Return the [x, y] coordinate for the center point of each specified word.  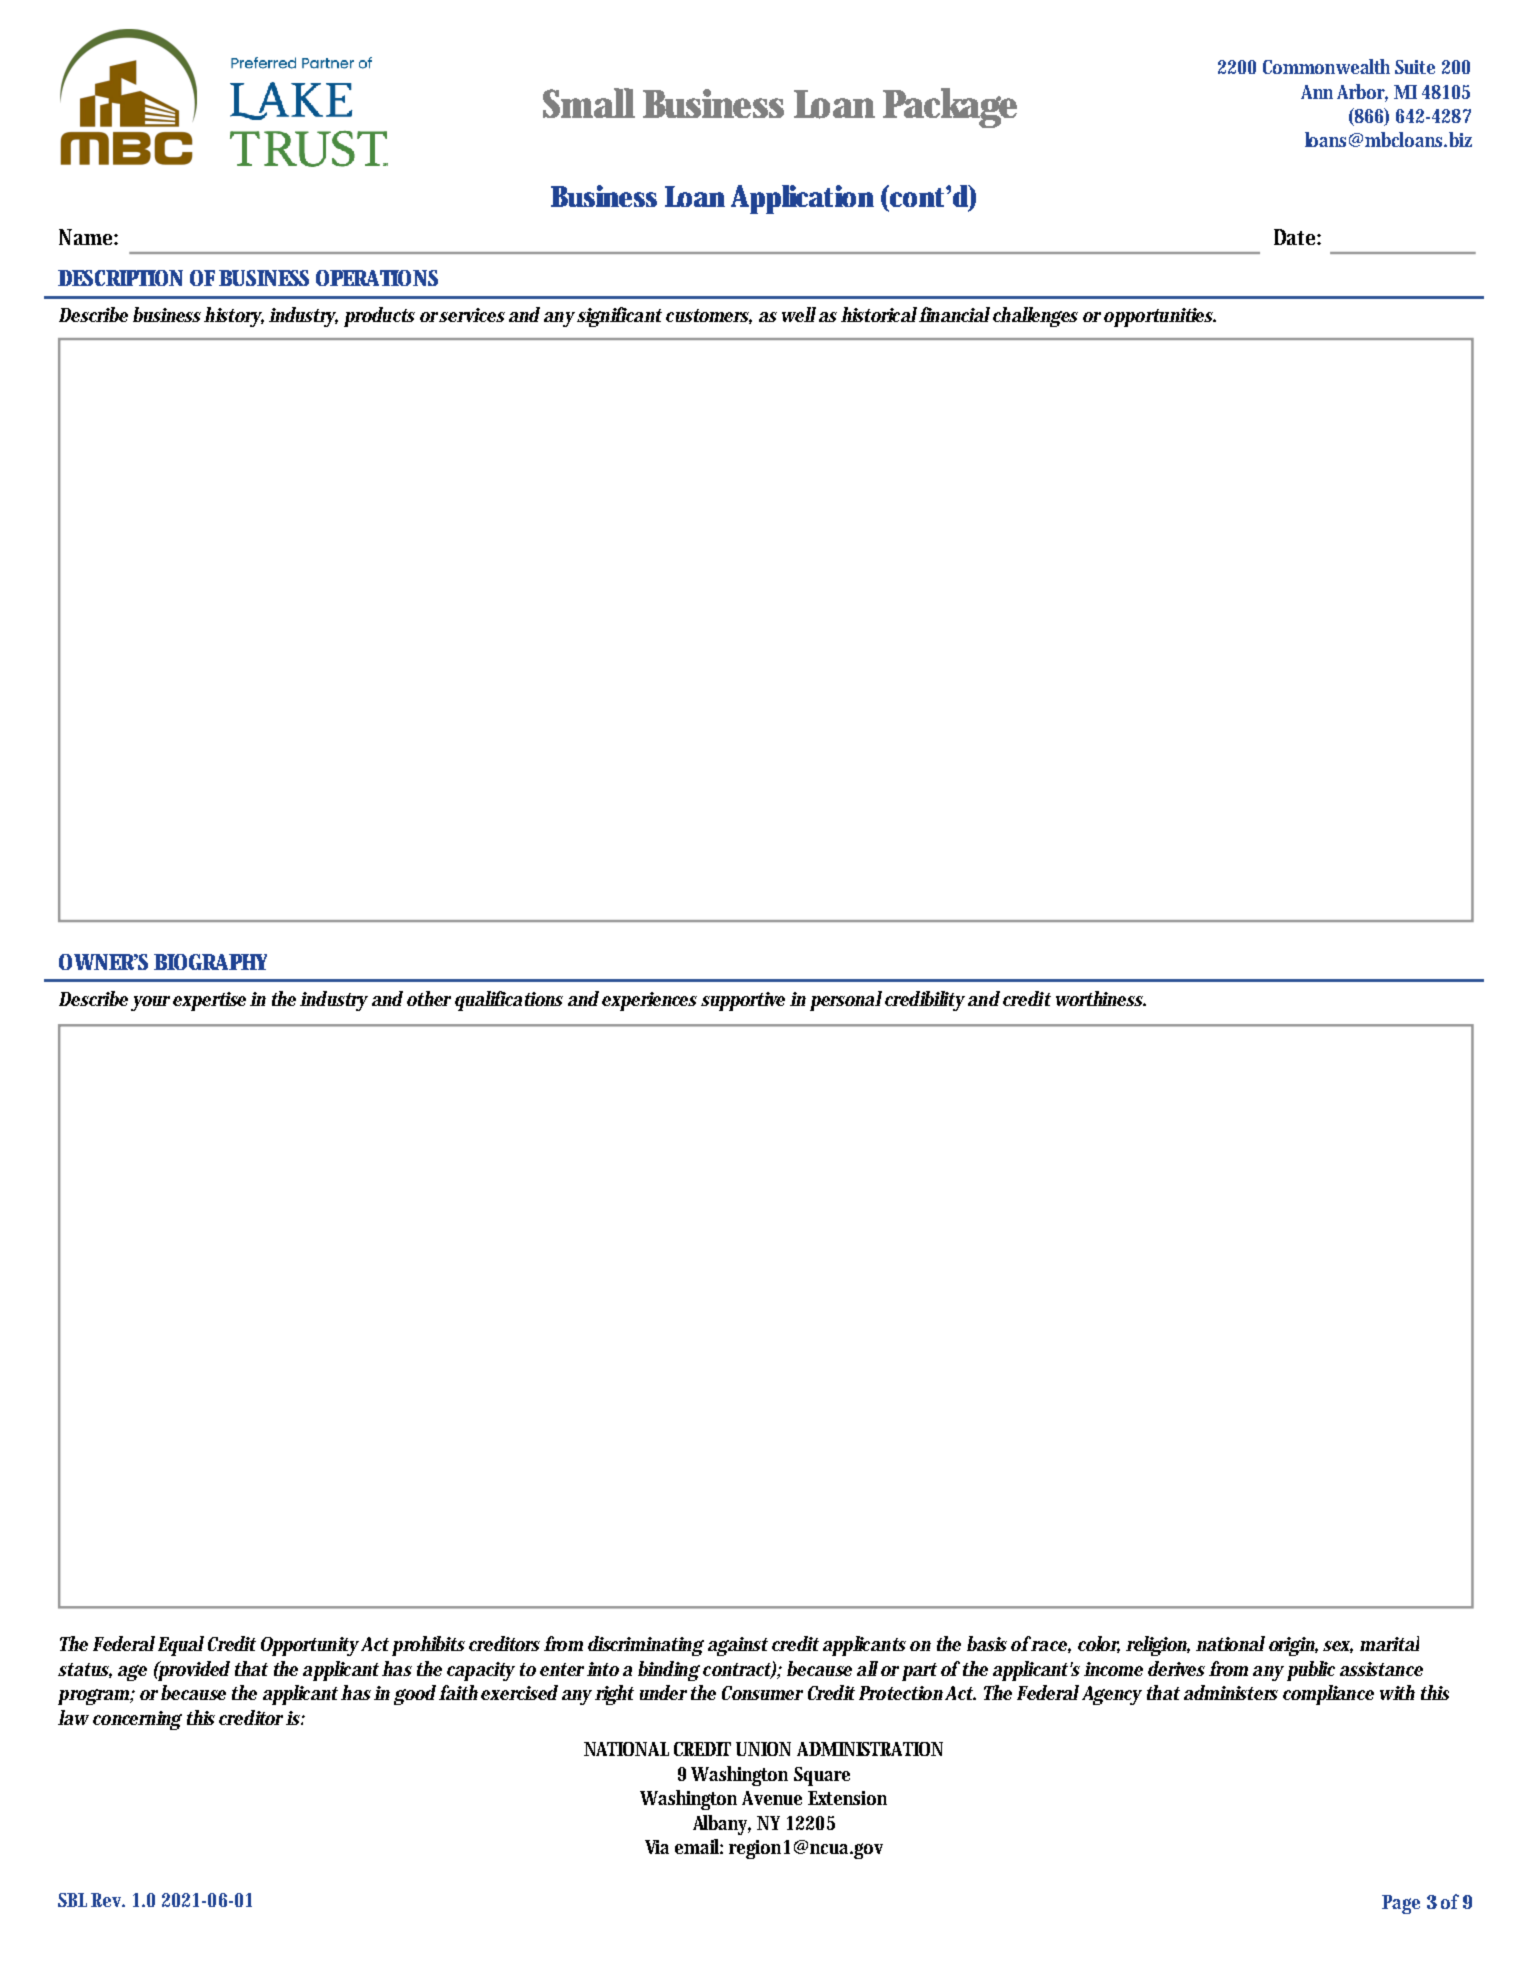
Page [1401, 1904]
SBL [72, 1900]
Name [87, 237]
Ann [1317, 92]
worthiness [1100, 998]
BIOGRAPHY [210, 962]
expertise [209, 1001]
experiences [649, 1001]
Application [802, 199]
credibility [925, 1001]
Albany [722, 1825]
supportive [743, 1001]
